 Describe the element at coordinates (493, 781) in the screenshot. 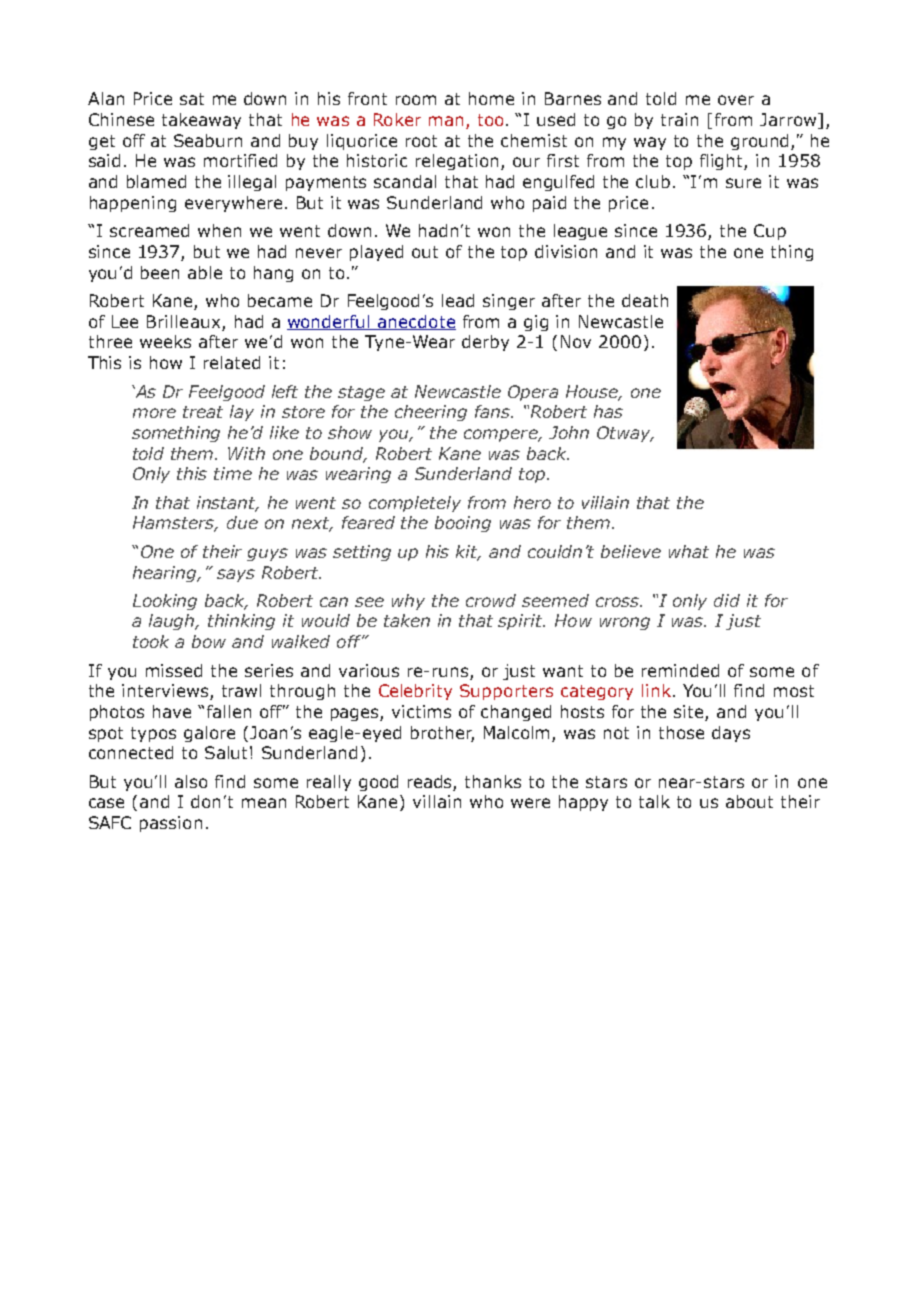

I see `thanks` at that location.
